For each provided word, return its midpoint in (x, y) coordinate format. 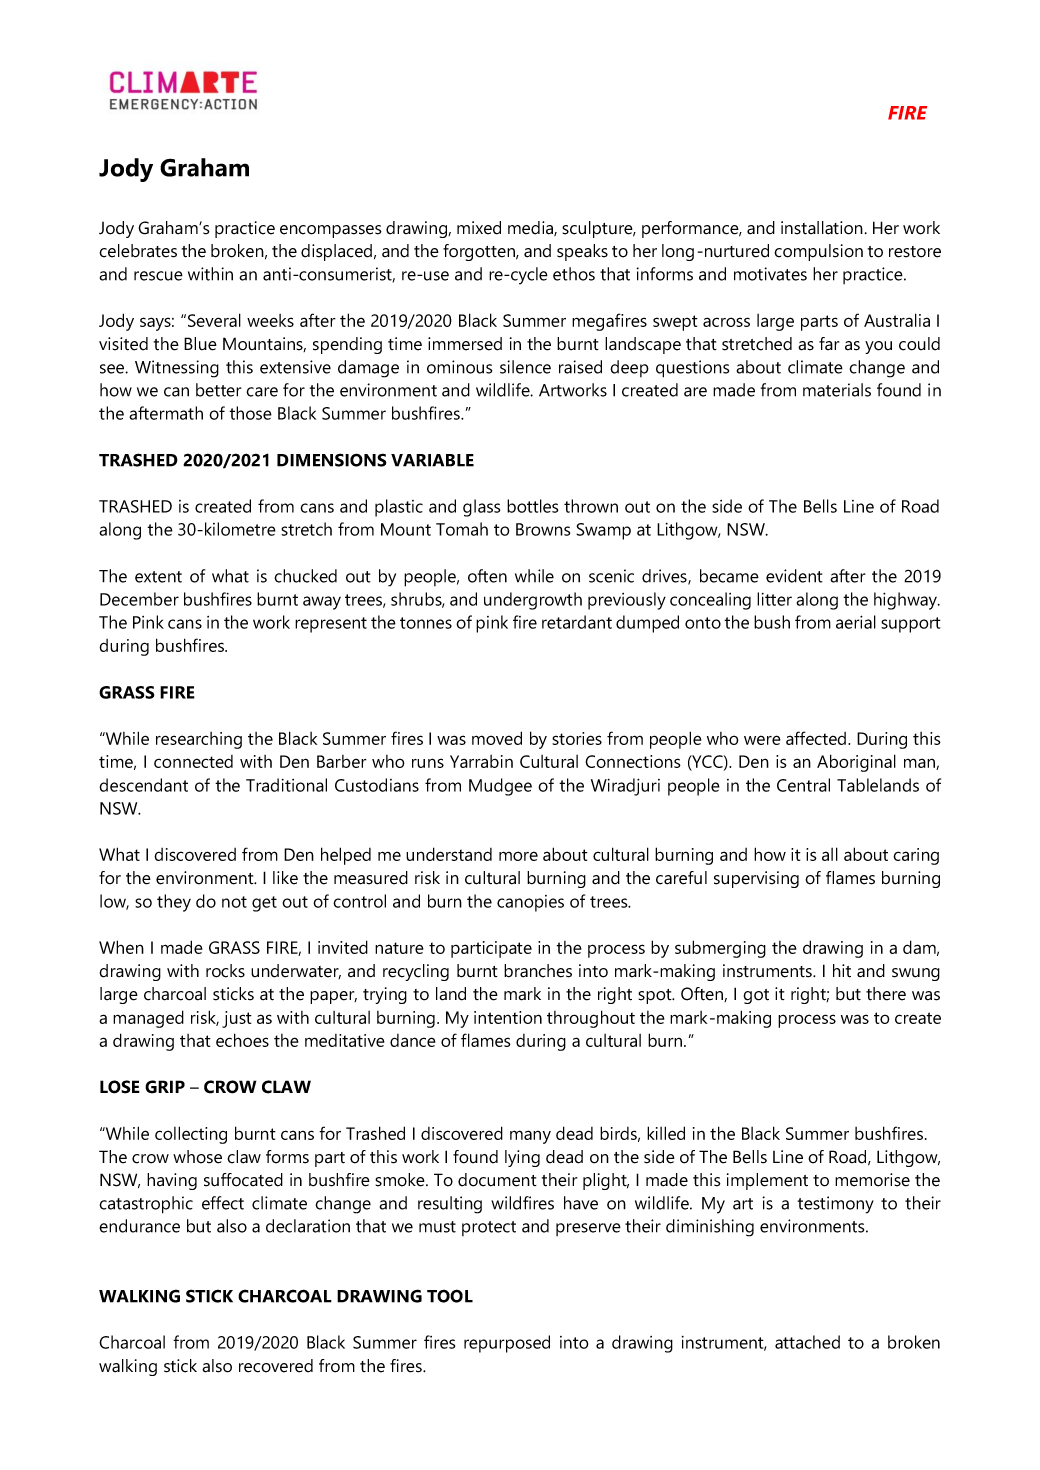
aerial (856, 622)
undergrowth (533, 601)
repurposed (507, 1344)
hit (842, 971)
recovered (276, 1366)
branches (538, 971)
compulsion (818, 252)
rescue (158, 276)
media (531, 228)
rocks (225, 971)
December (139, 599)
